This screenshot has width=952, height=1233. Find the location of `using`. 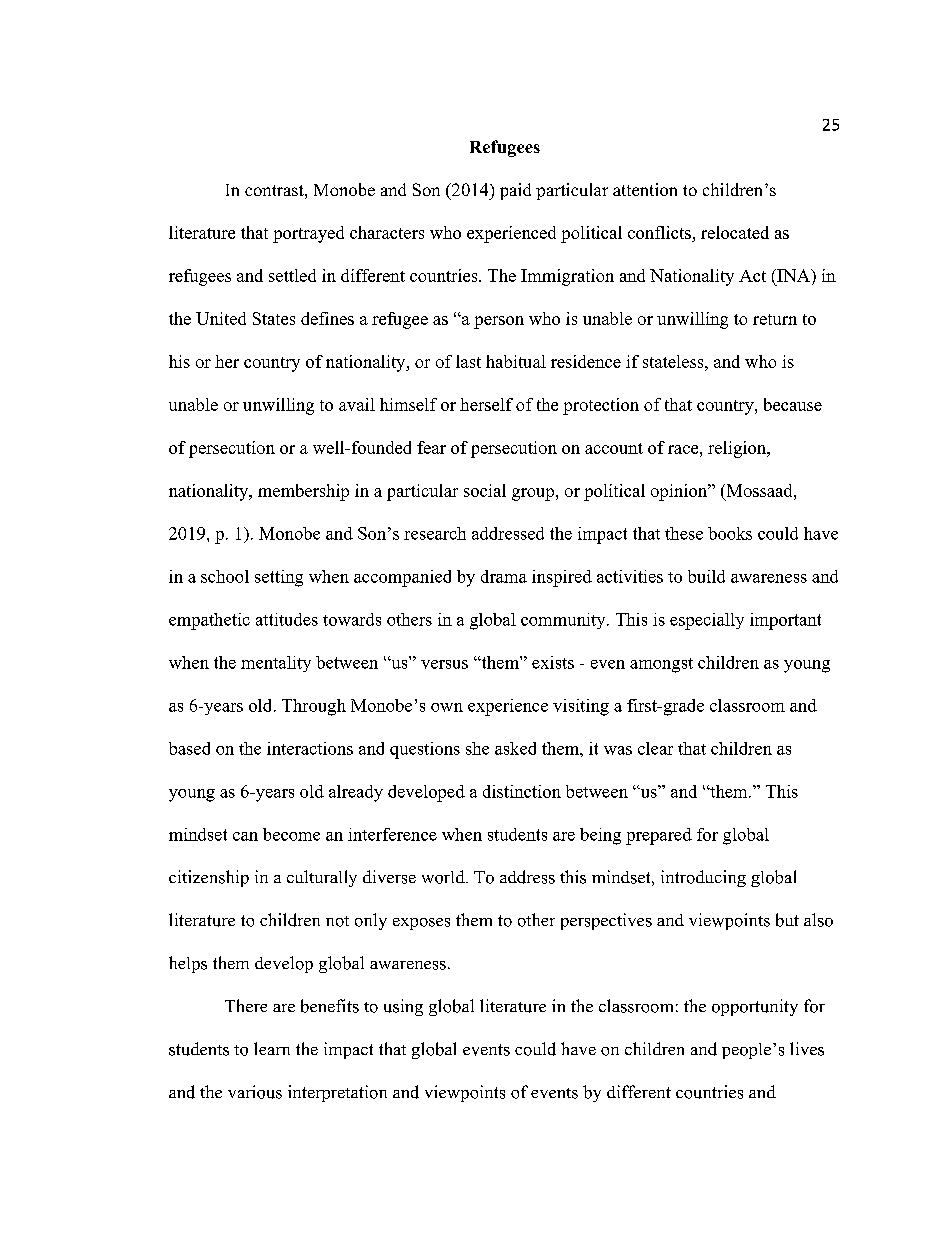

using is located at coordinates (403, 1007).
